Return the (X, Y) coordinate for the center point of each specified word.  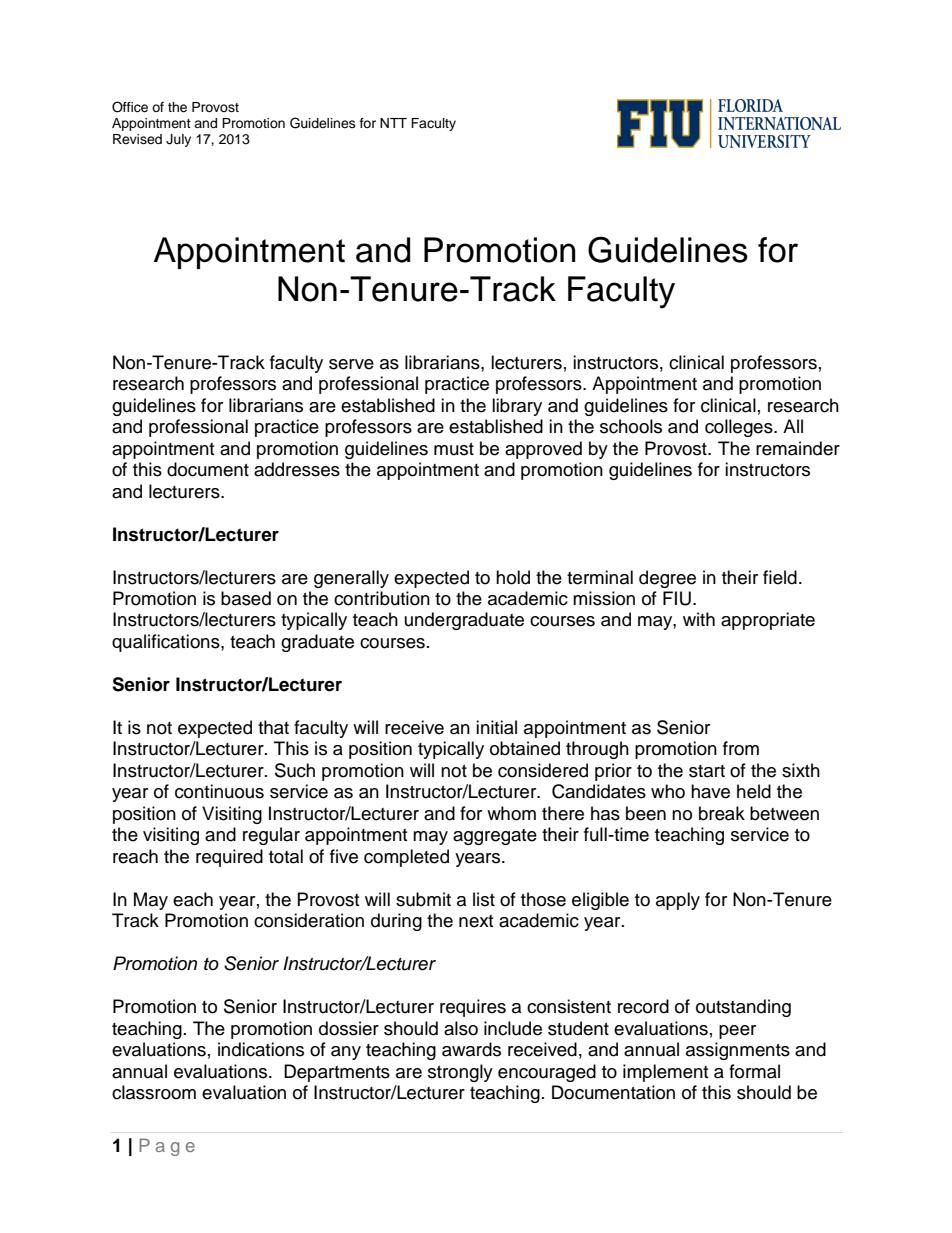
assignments (738, 1051)
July (178, 140)
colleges (740, 428)
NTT (393, 123)
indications (261, 1049)
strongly (460, 1073)
